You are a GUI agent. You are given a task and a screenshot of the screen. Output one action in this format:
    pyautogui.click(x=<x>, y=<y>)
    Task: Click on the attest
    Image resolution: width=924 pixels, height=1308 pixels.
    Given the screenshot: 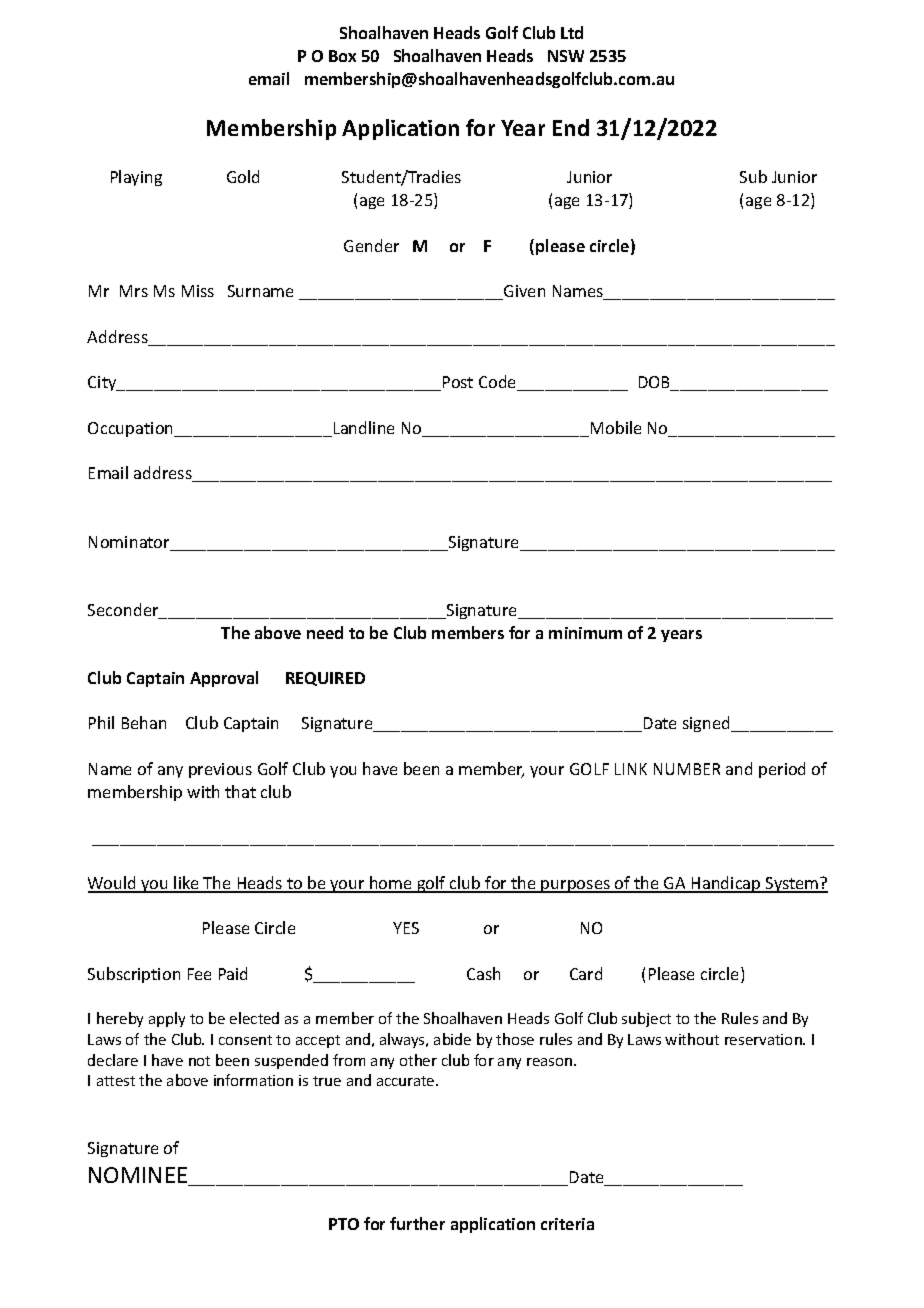 What is the action you would take?
    pyautogui.click(x=116, y=1081)
